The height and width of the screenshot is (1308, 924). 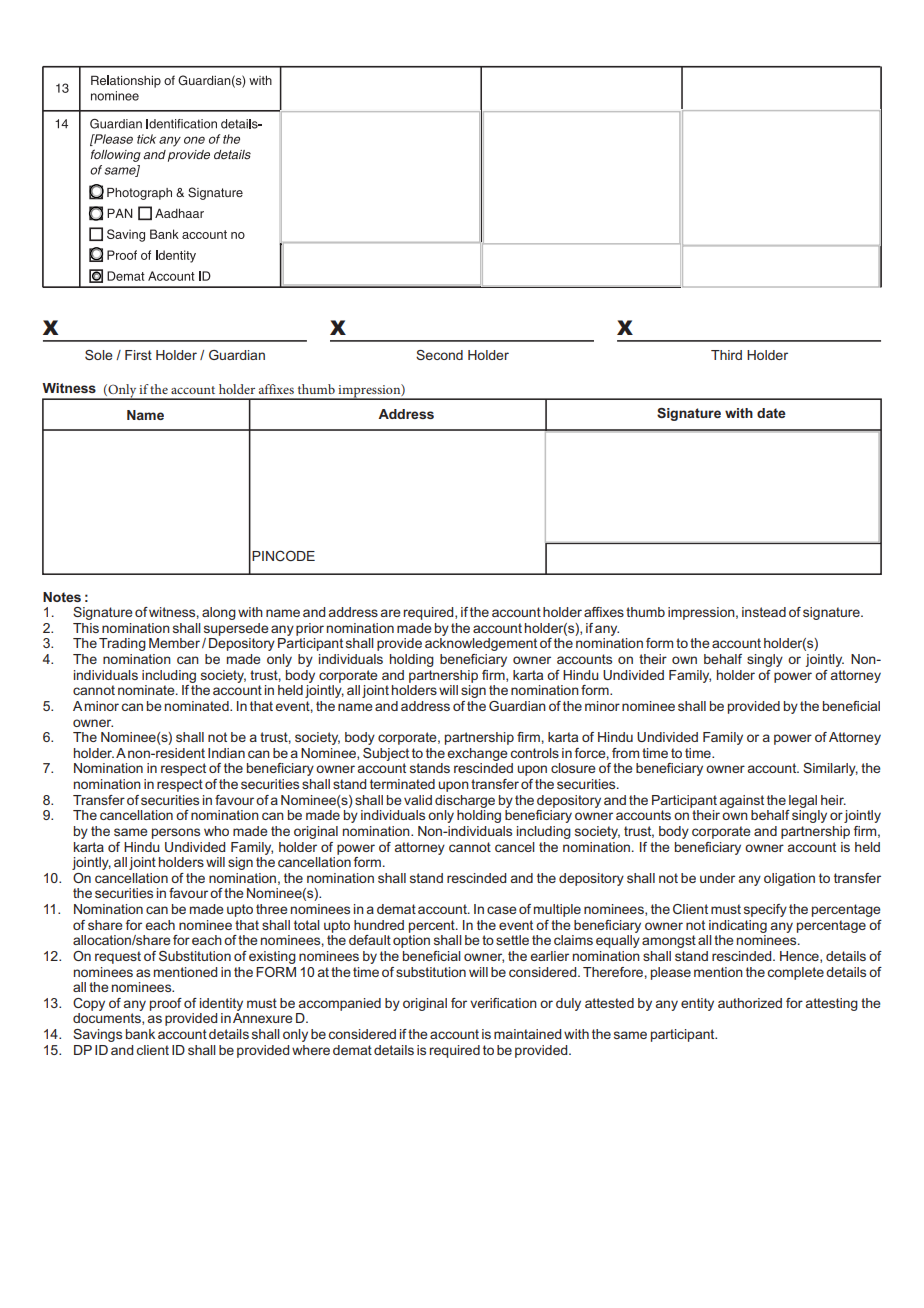 What do you see at coordinates (439, 355) in the screenshot?
I see `Second` at bounding box center [439, 355].
